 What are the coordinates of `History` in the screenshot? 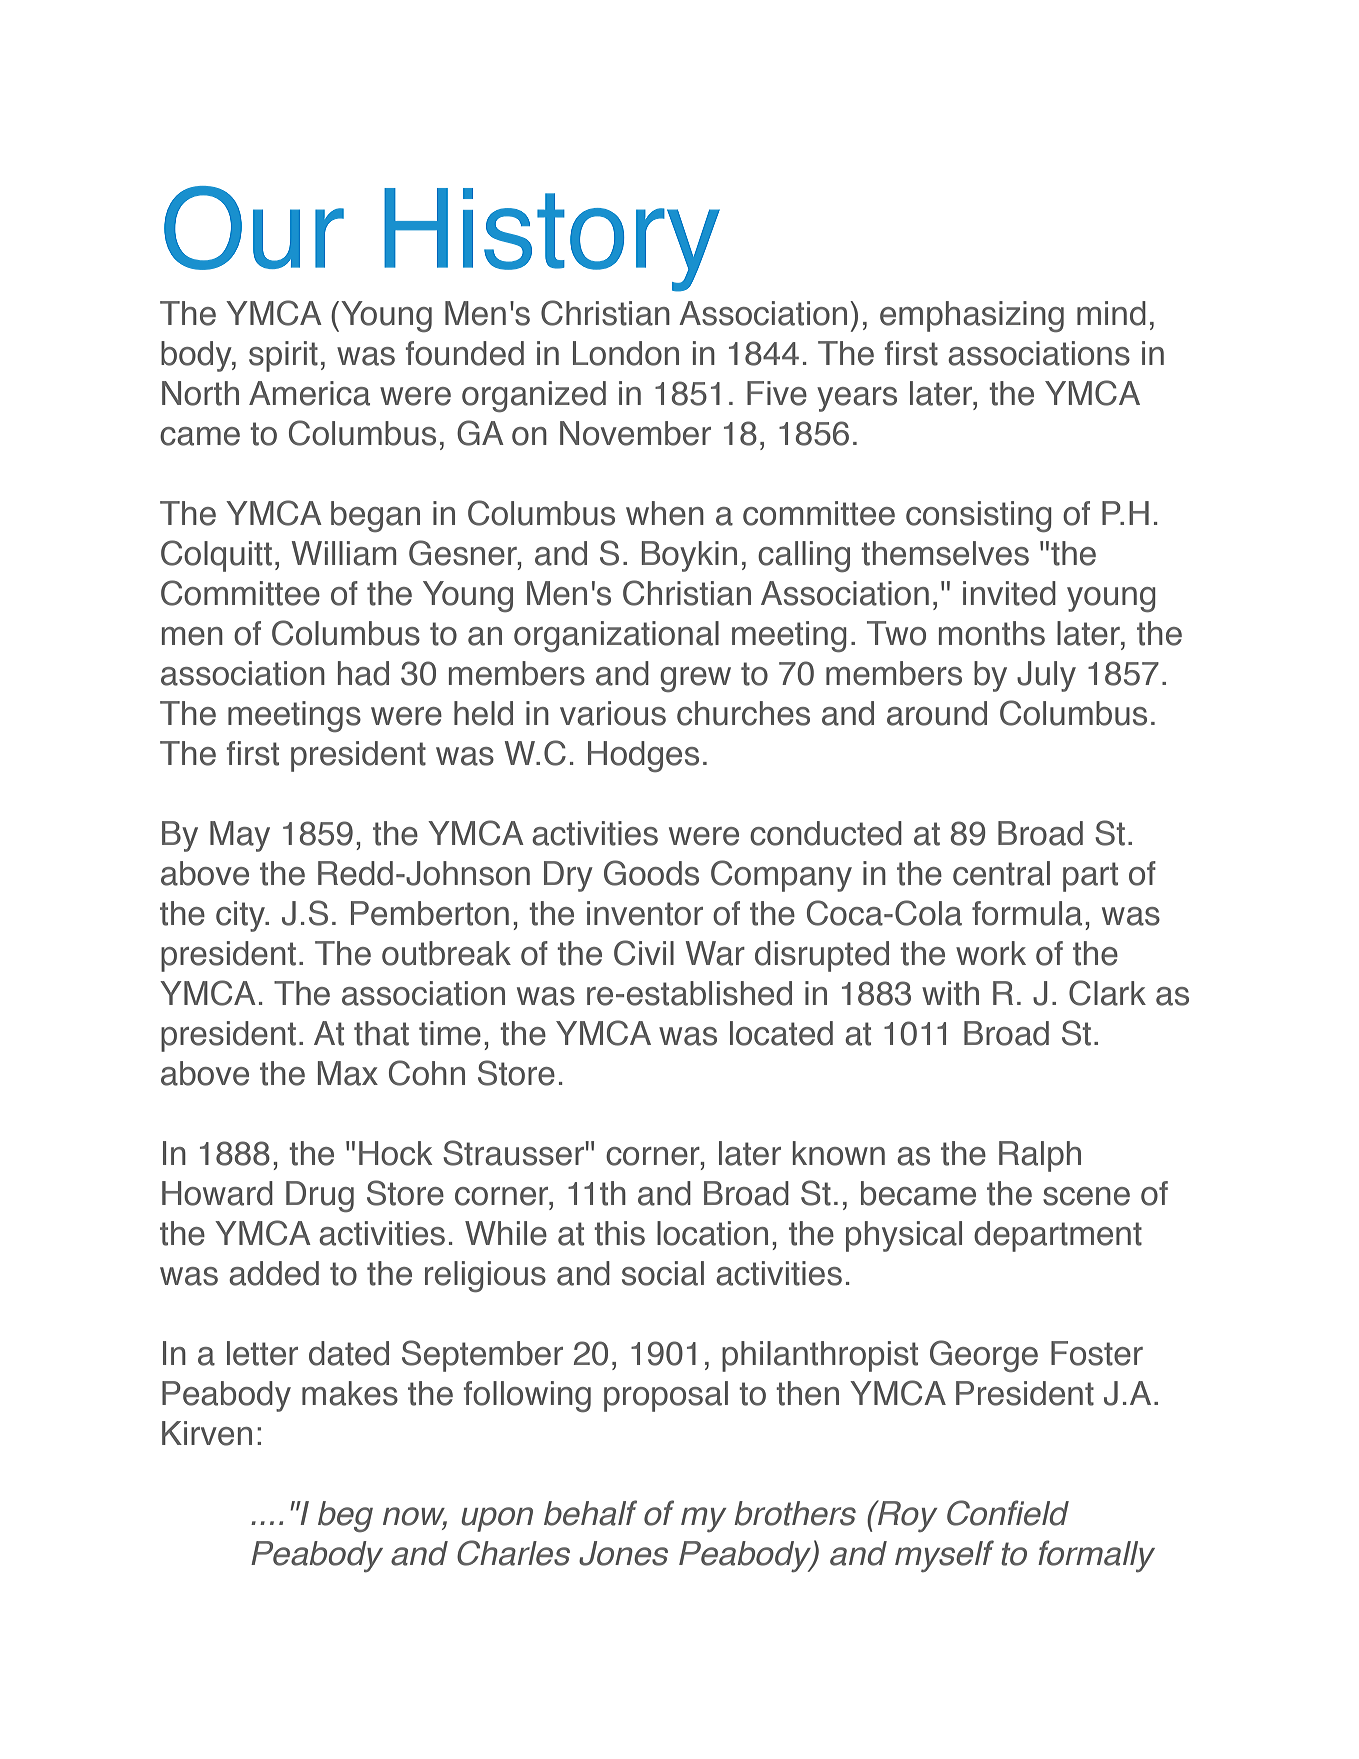 It's located at (552, 240).
